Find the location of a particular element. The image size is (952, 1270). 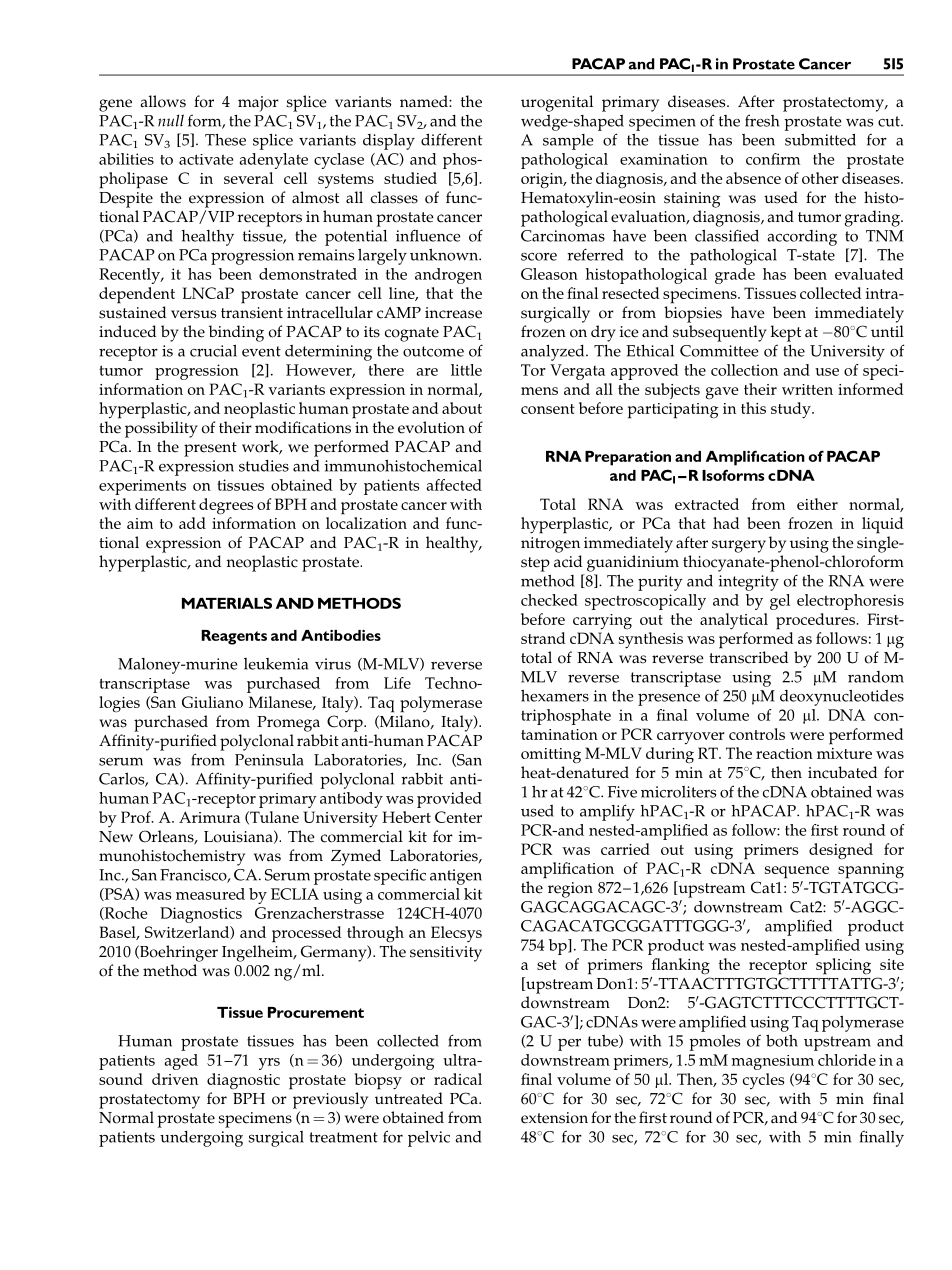

aged is located at coordinates (181, 1062).
